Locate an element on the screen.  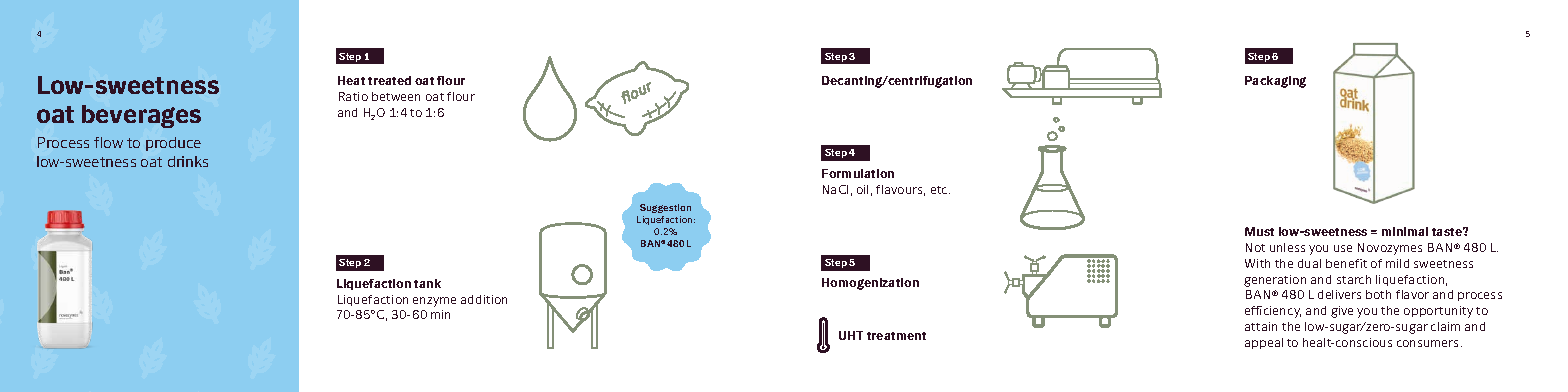
enzyme is located at coordinates (434, 302).
